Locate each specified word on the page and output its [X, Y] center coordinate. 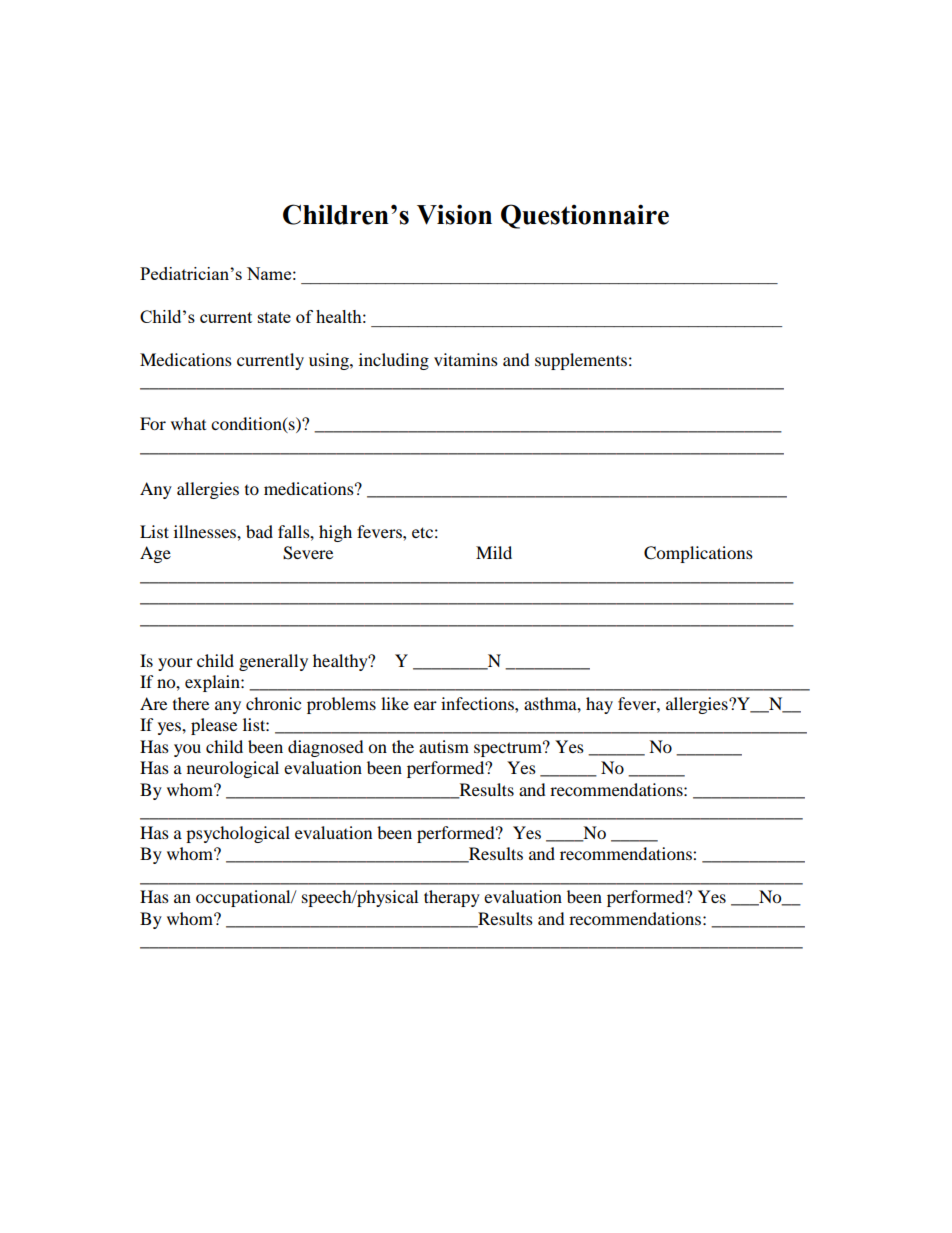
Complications [698, 554]
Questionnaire [585, 216]
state [274, 317]
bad [259, 531]
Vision [454, 214]
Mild [494, 552]
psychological [238, 834]
